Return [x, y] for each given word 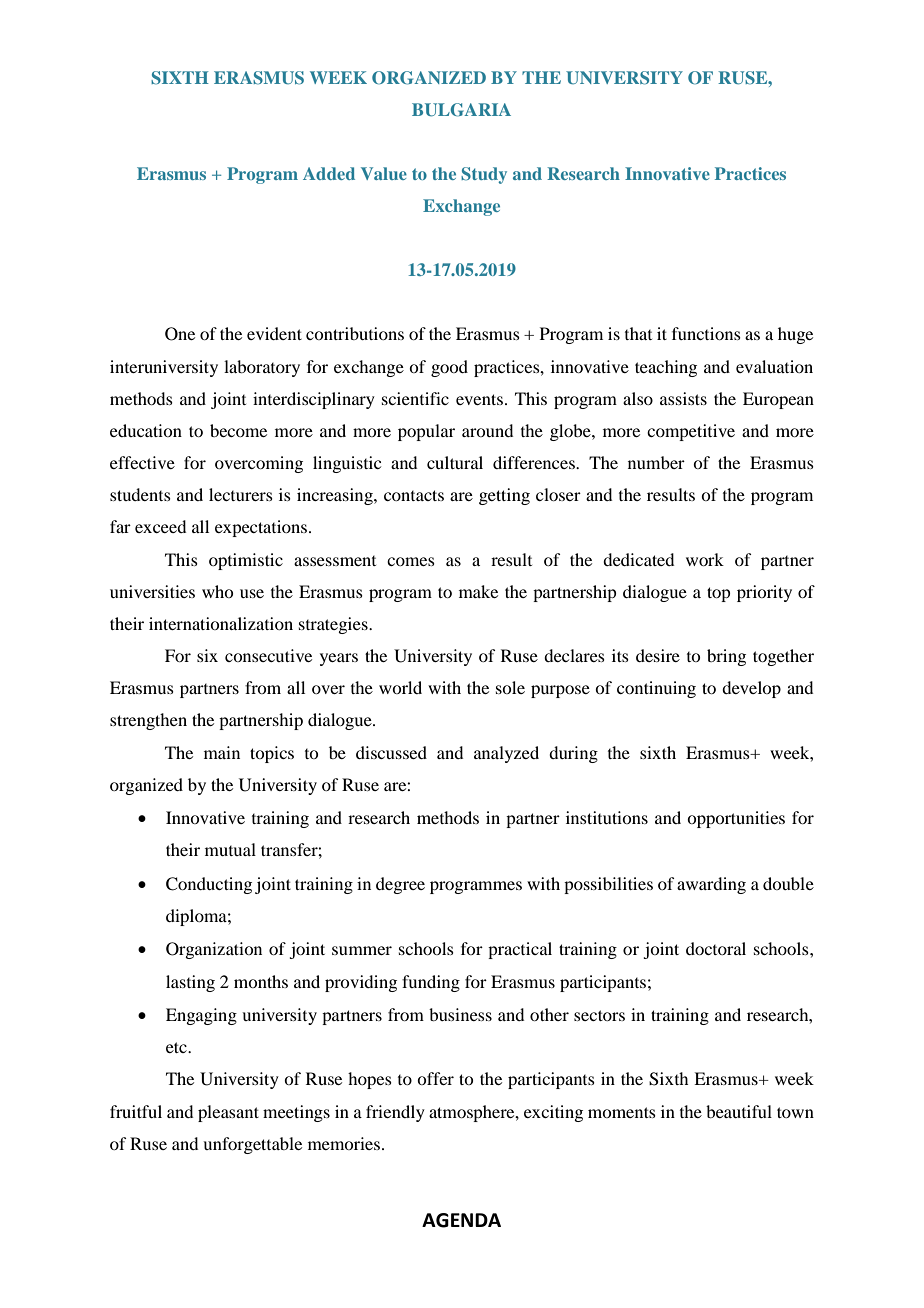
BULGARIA [461, 110]
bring [726, 657]
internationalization [221, 623]
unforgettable [252, 1145]
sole [510, 687]
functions [706, 333]
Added [329, 173]
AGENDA [461, 1220]
